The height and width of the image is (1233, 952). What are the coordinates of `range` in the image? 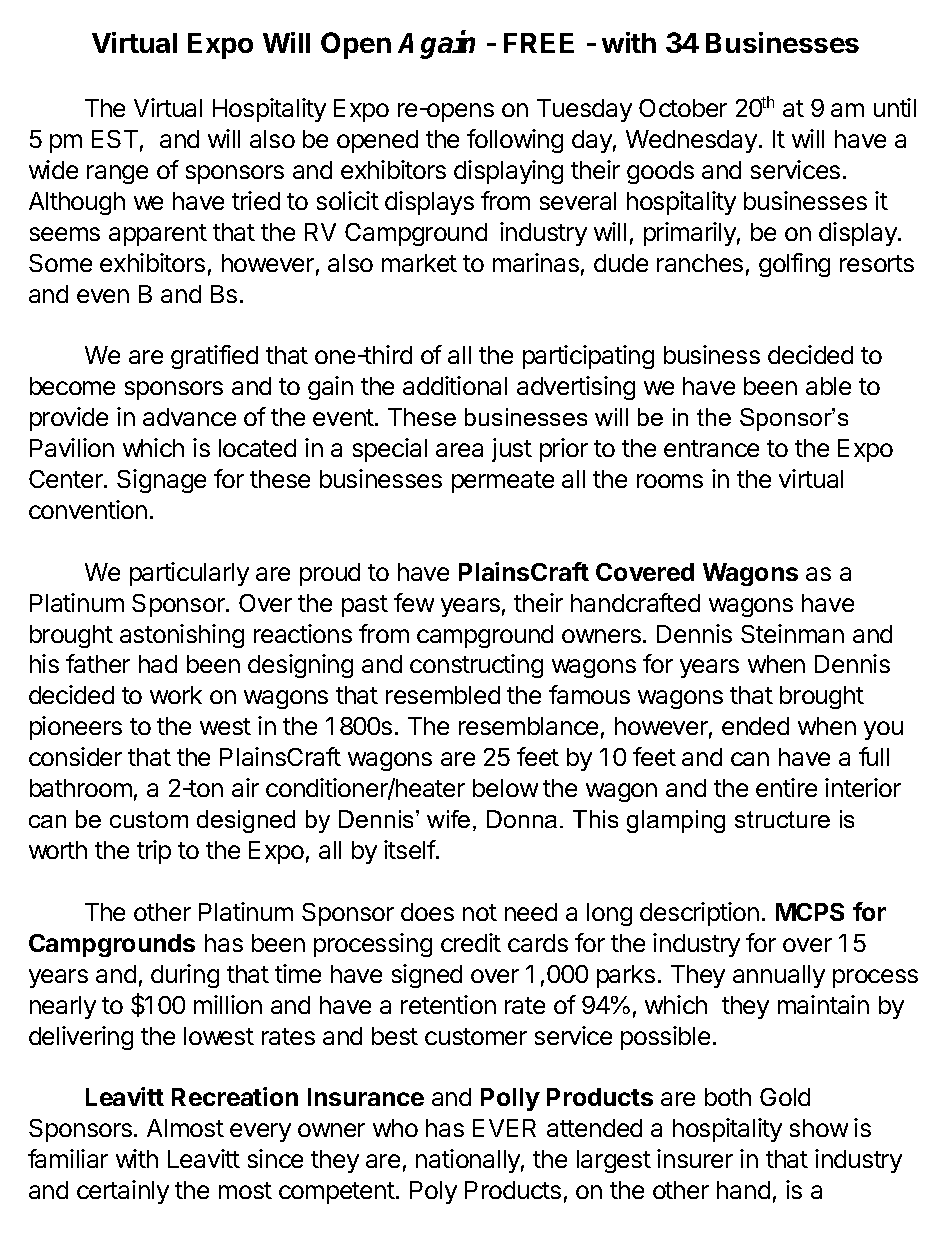 It's located at (117, 174).
